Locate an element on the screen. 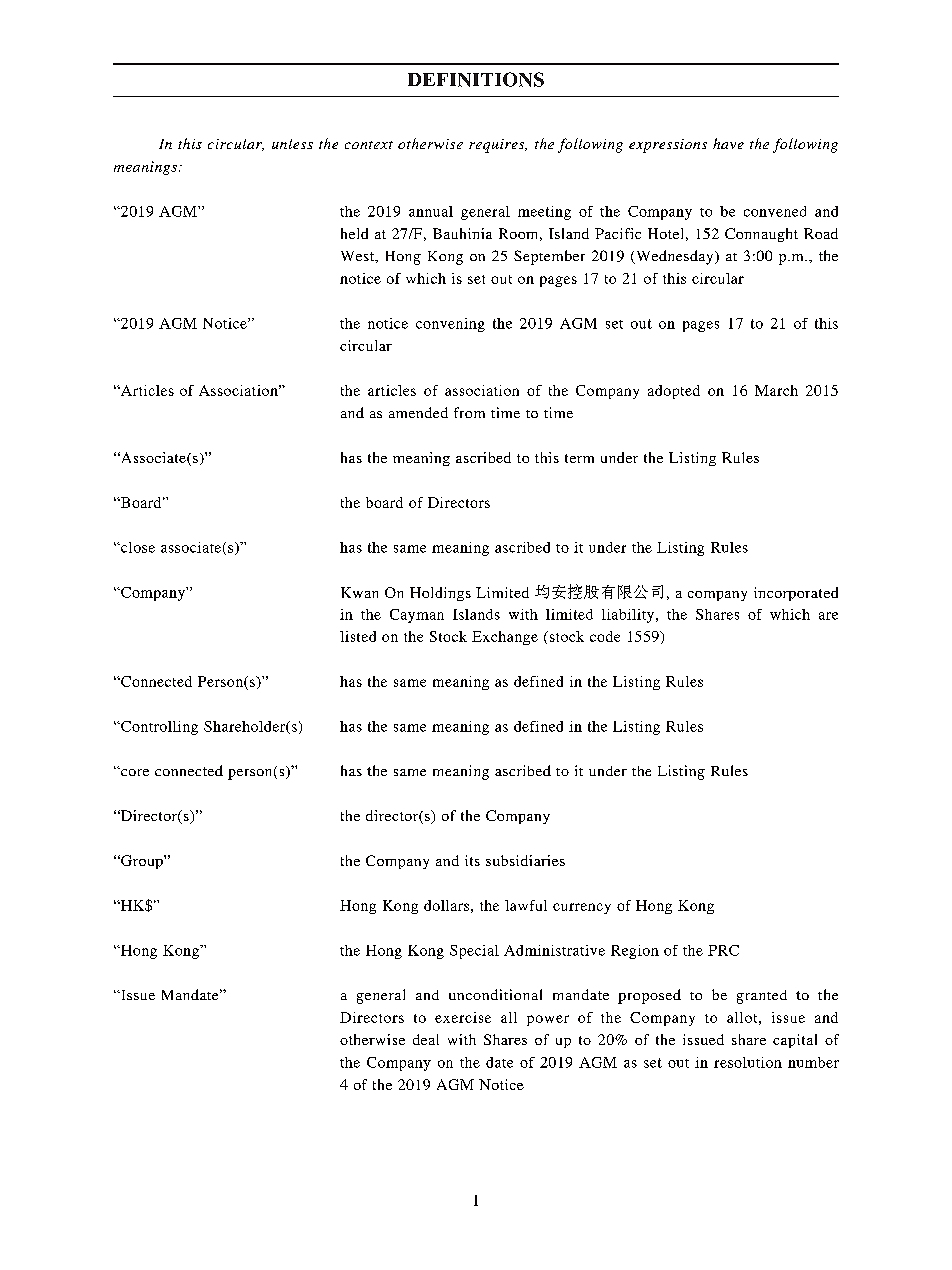  Exchange is located at coordinates (505, 638).
